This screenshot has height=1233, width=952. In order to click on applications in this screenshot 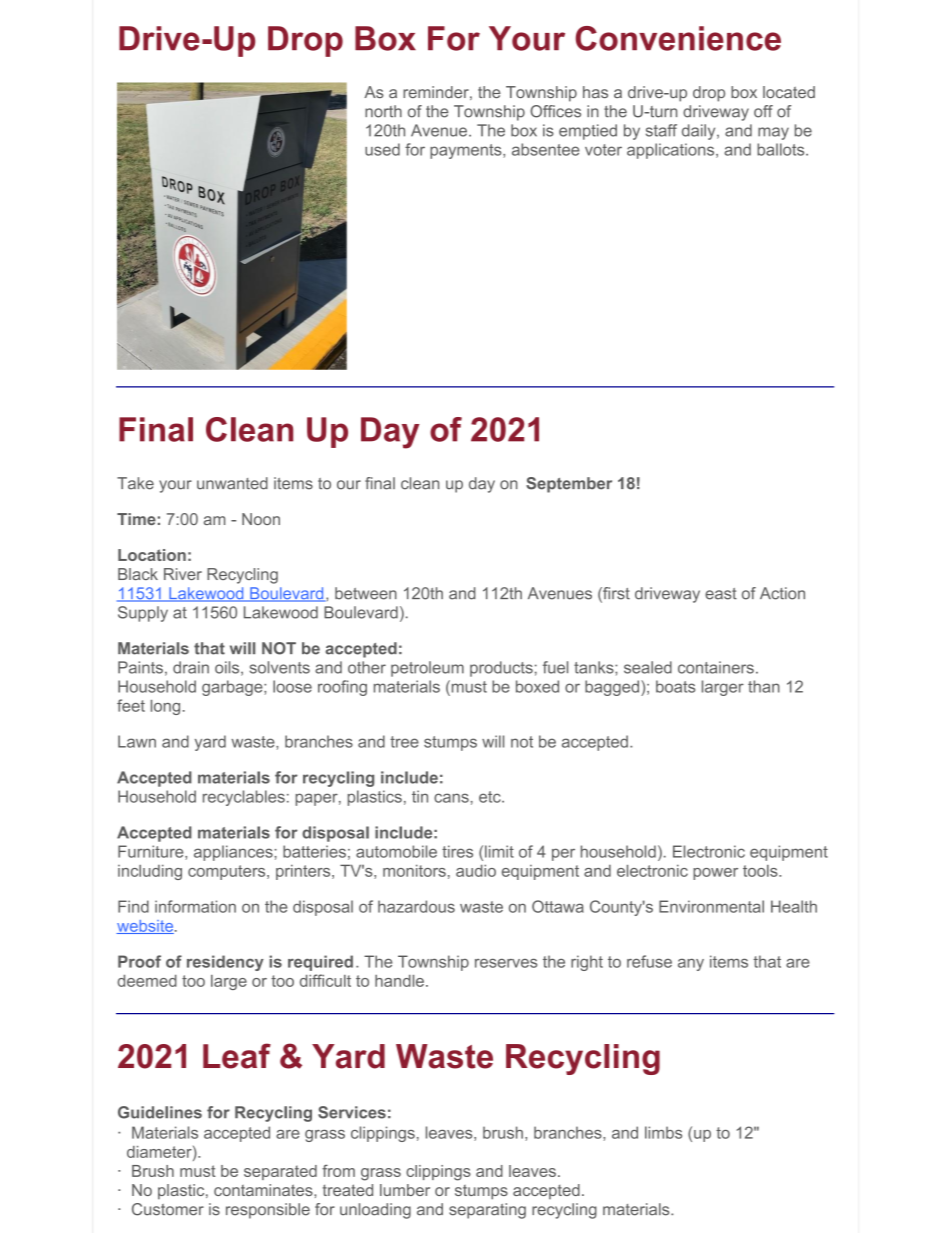, I will do `click(672, 151)`.
